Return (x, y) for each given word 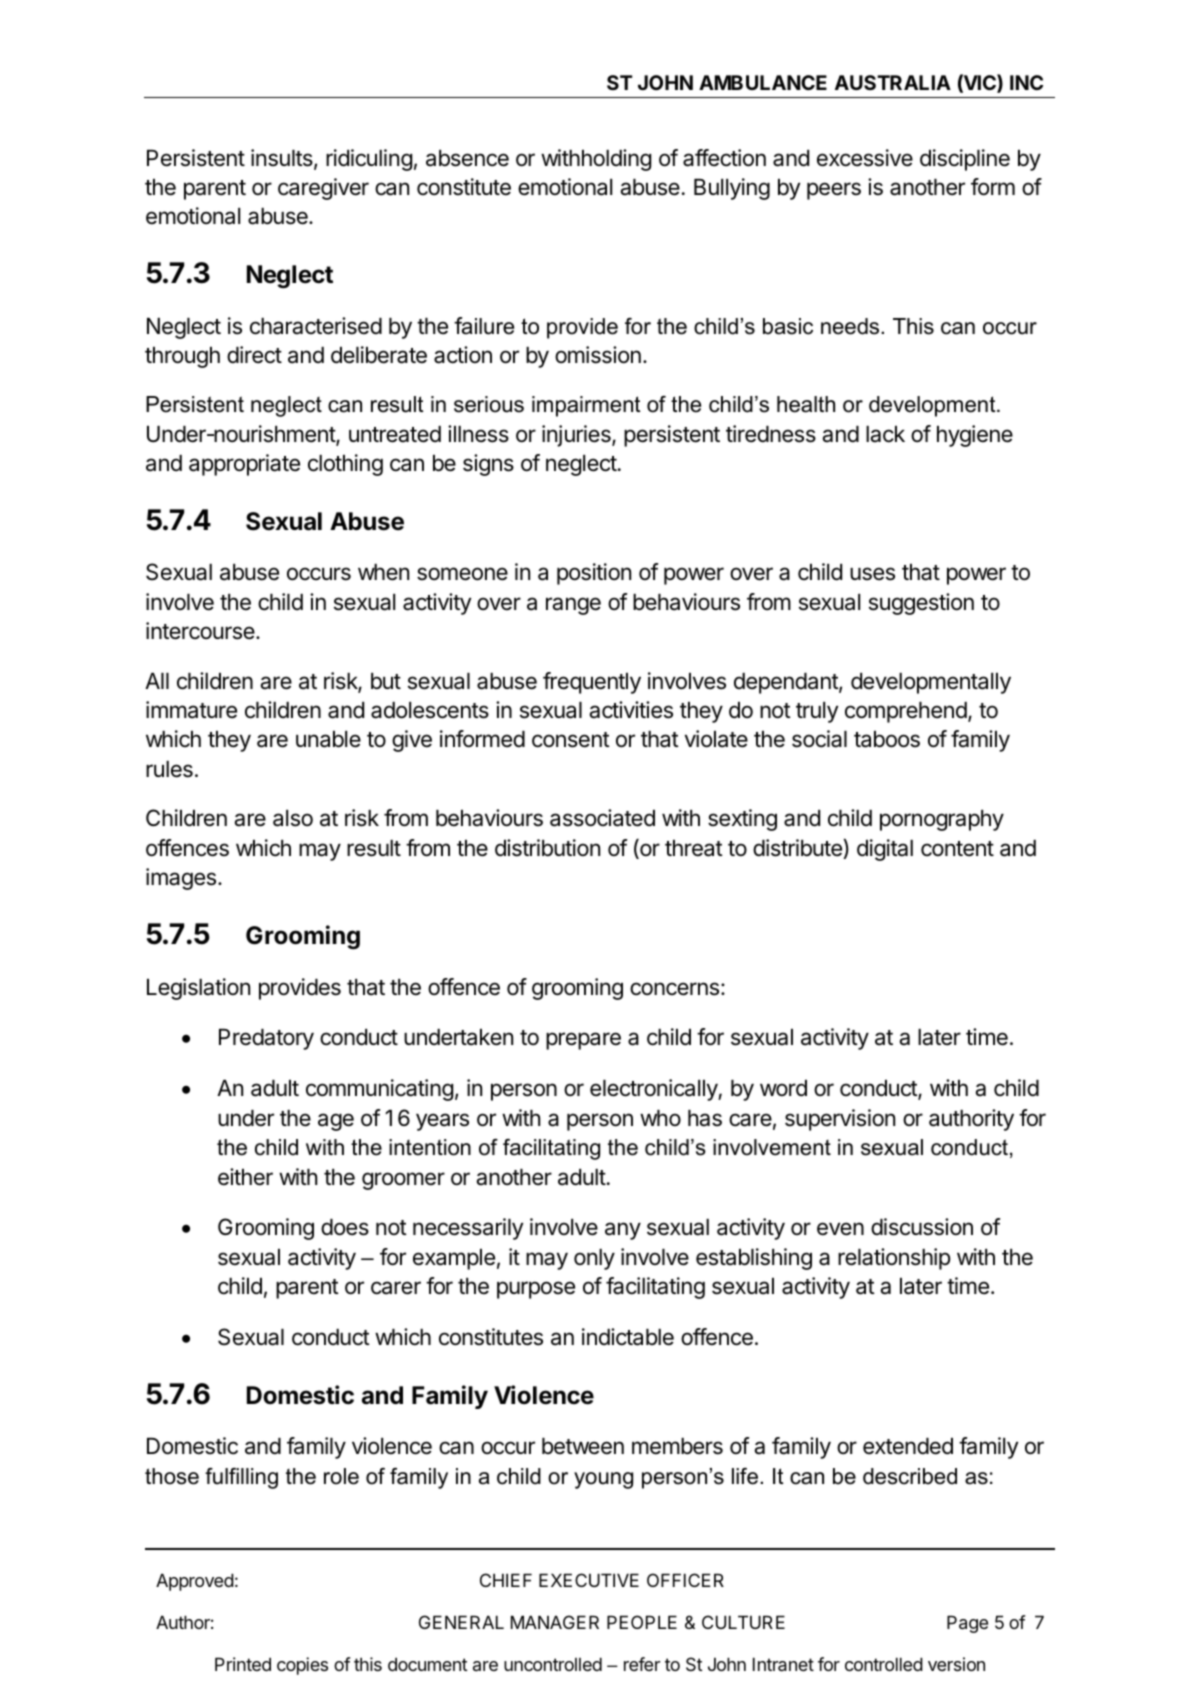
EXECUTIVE (589, 1580)
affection (724, 158)
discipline (965, 160)
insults (283, 159)
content (957, 849)
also (293, 818)
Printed (243, 1664)
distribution (547, 848)
